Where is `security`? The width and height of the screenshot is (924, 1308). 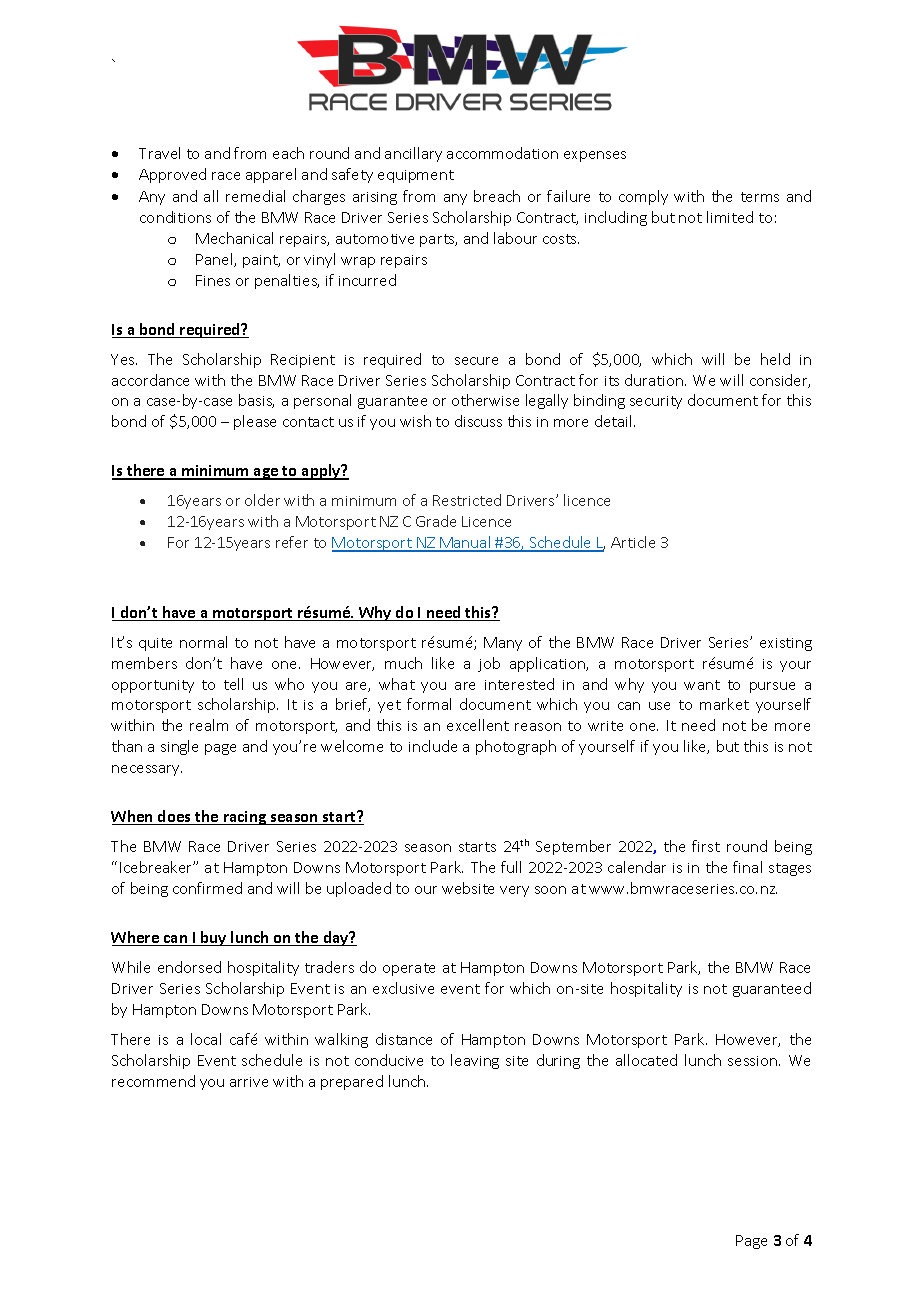 security is located at coordinates (656, 402).
